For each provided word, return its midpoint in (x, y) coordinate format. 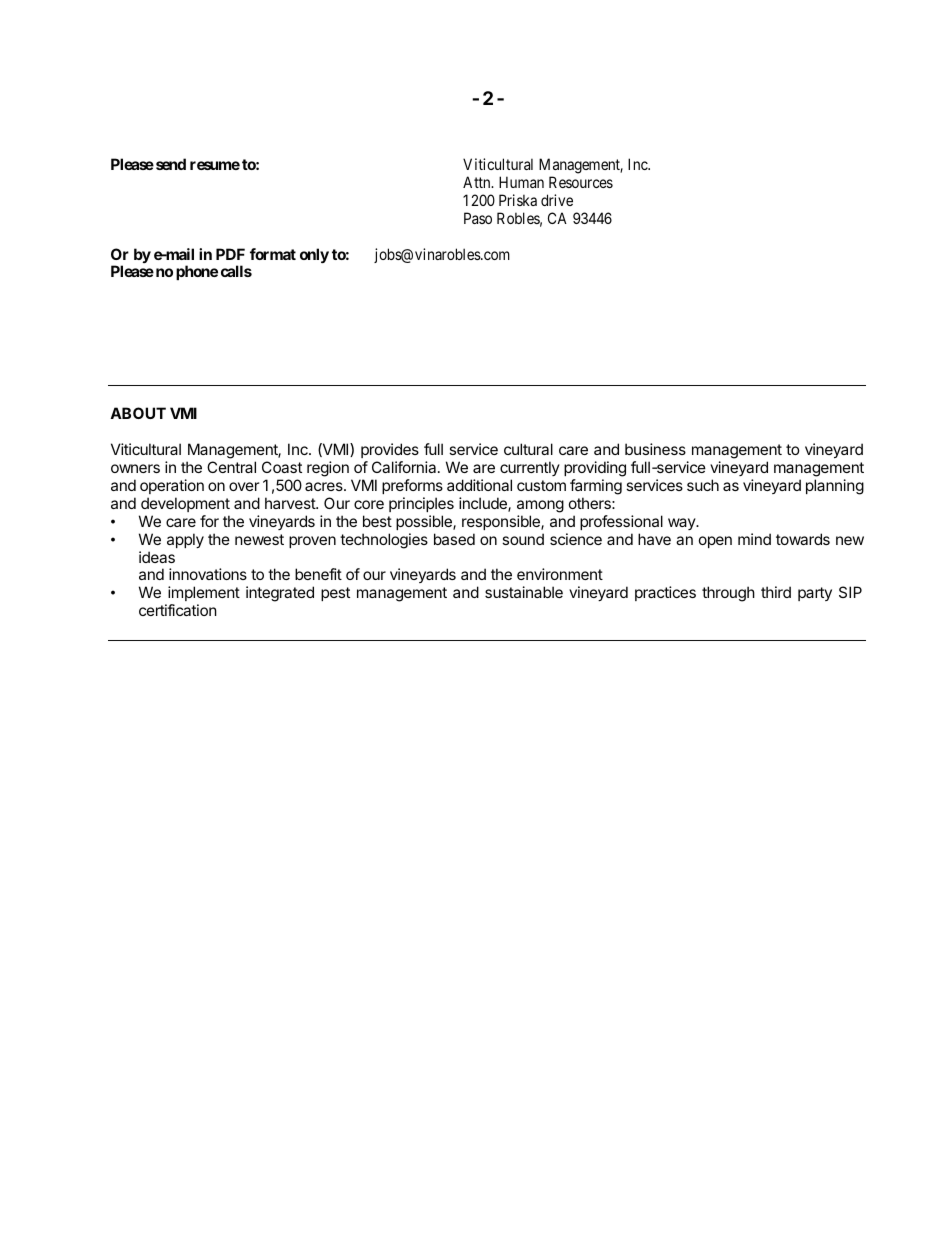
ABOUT (138, 413)
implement (203, 595)
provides (390, 450)
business (655, 449)
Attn (478, 182)
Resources (581, 182)
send (171, 164)
